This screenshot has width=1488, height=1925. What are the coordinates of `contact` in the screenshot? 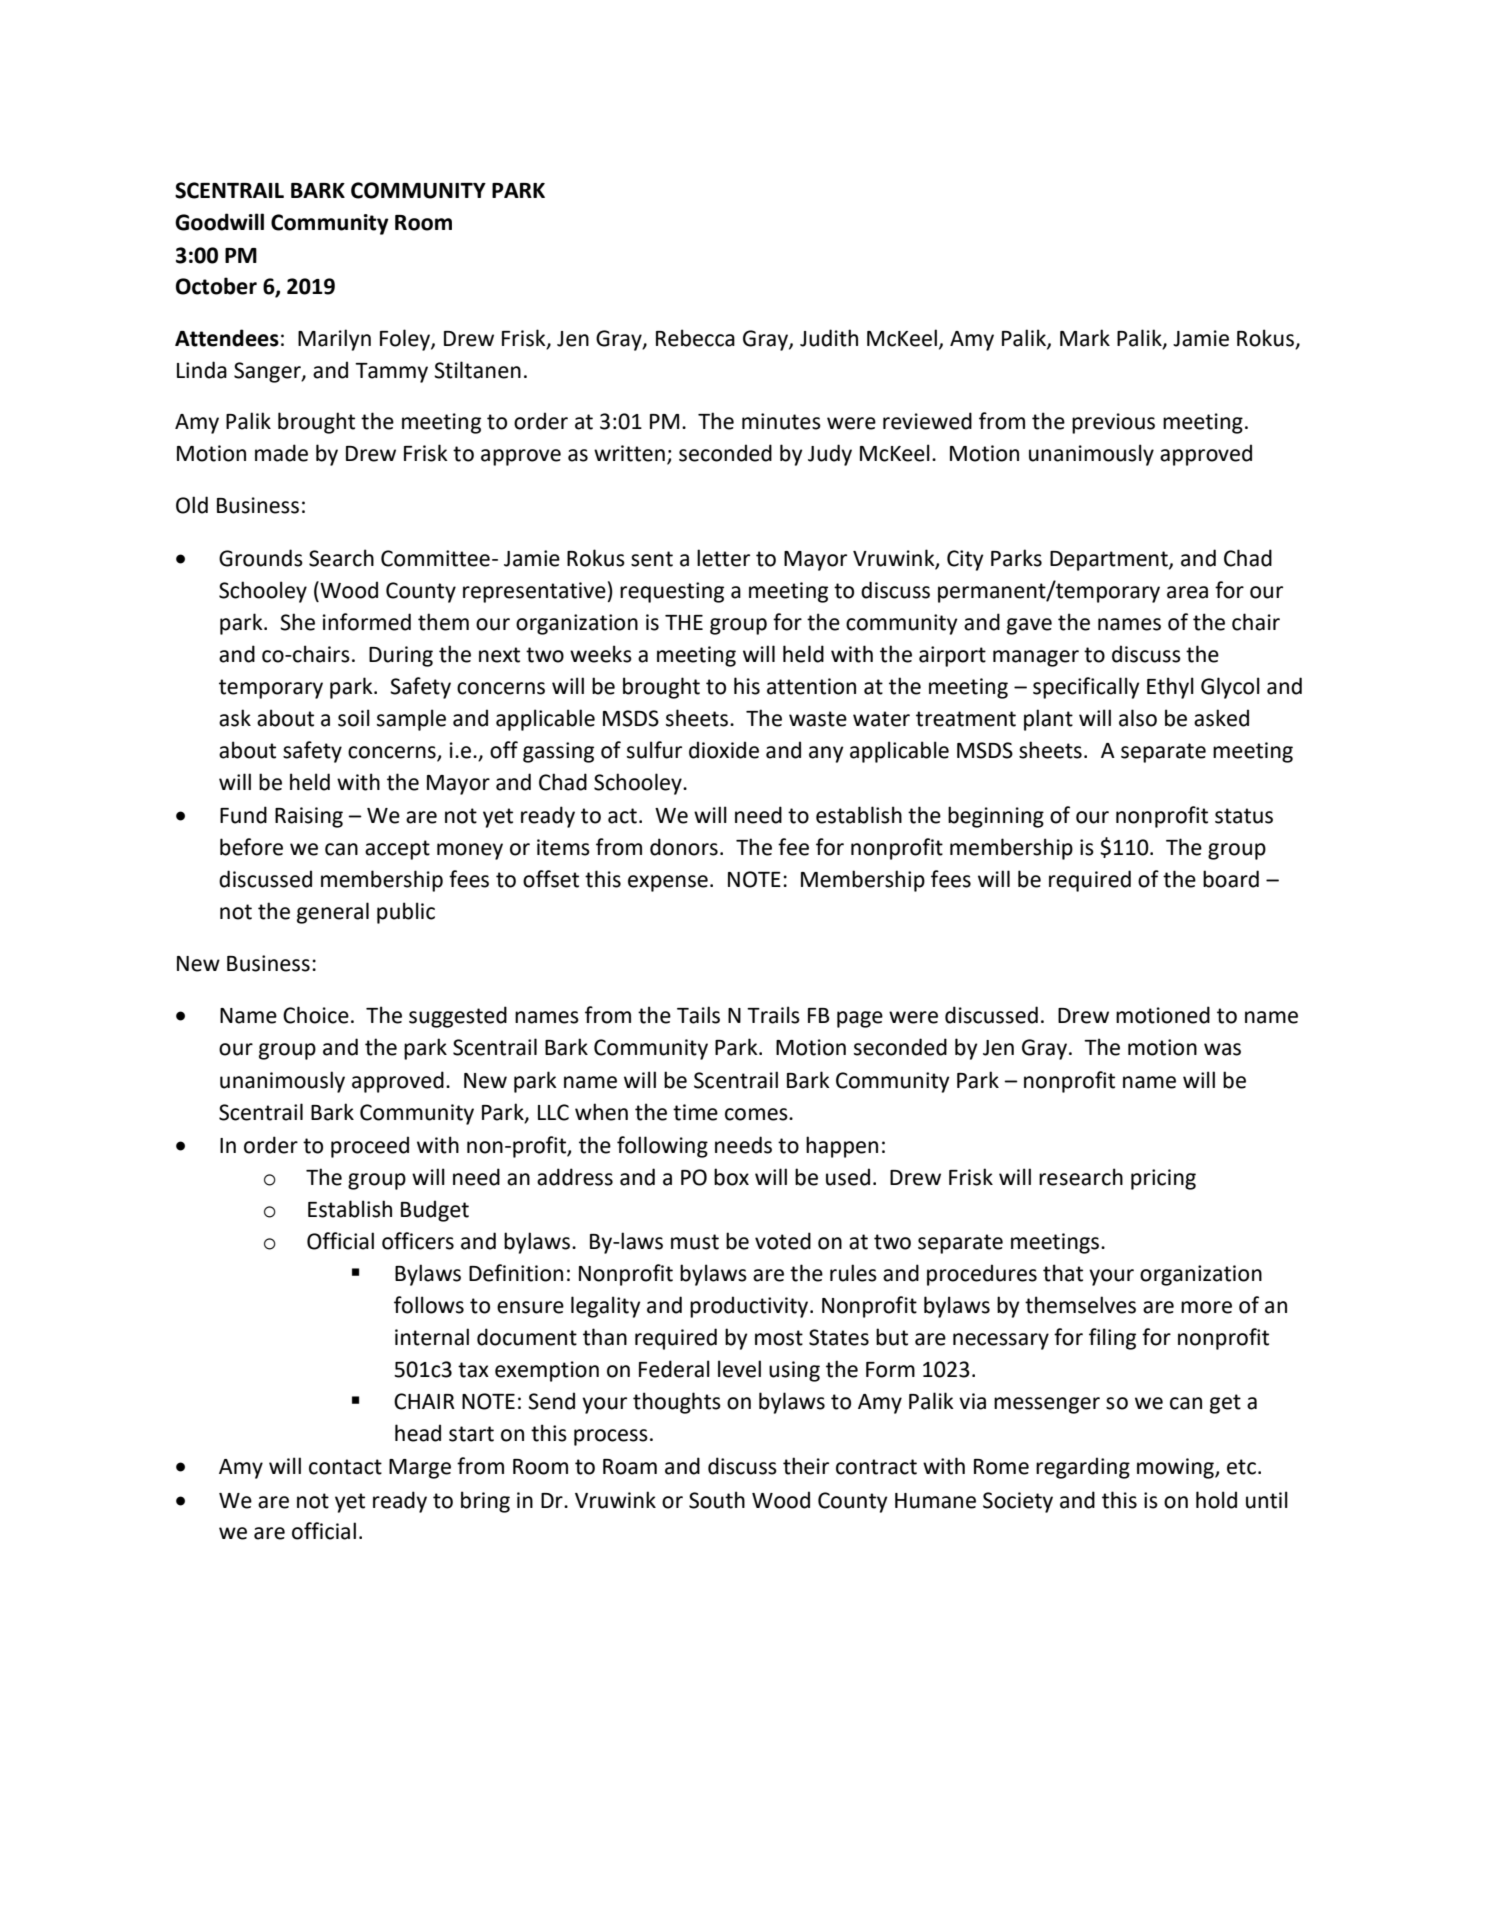 It's located at (345, 1467).
